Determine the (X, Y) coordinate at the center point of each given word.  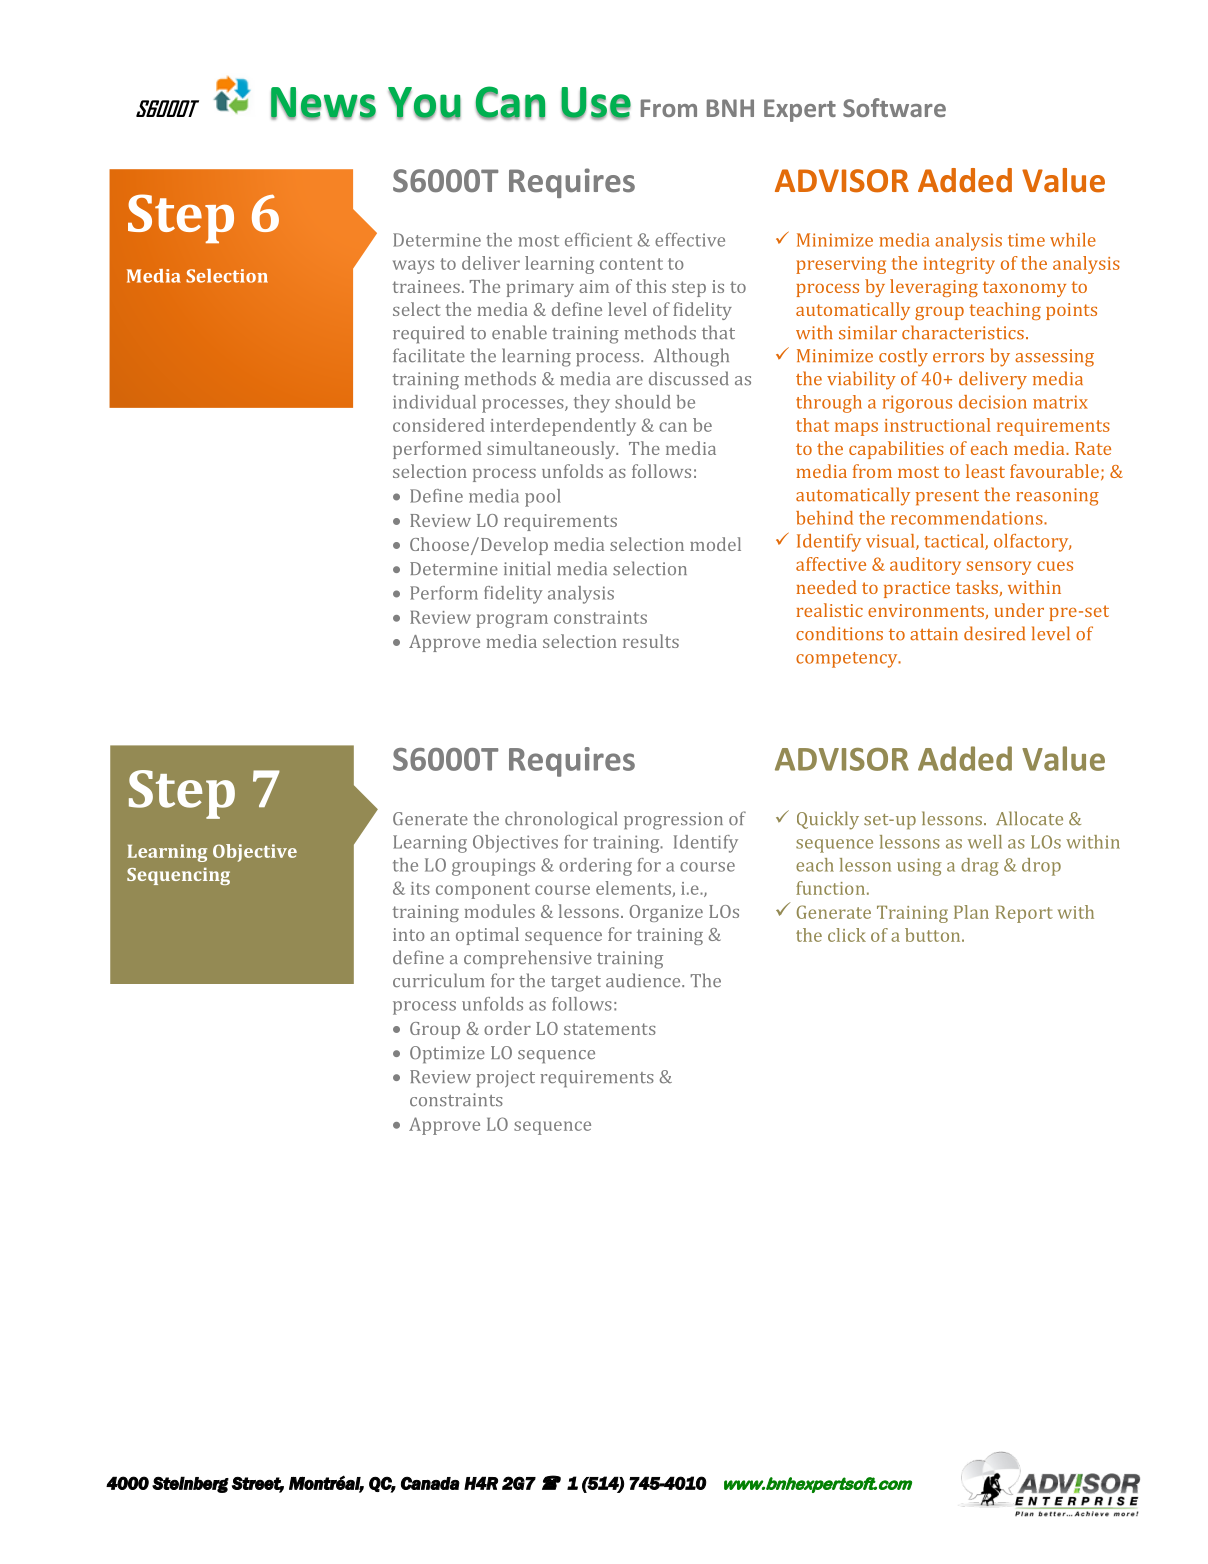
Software (894, 107)
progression (673, 821)
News (323, 103)
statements (610, 1029)
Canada (430, 1483)
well (985, 842)
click (847, 935)
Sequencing (178, 876)
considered (439, 425)
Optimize (447, 1054)
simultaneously (552, 450)
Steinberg (190, 1484)
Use (596, 103)
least (985, 471)
